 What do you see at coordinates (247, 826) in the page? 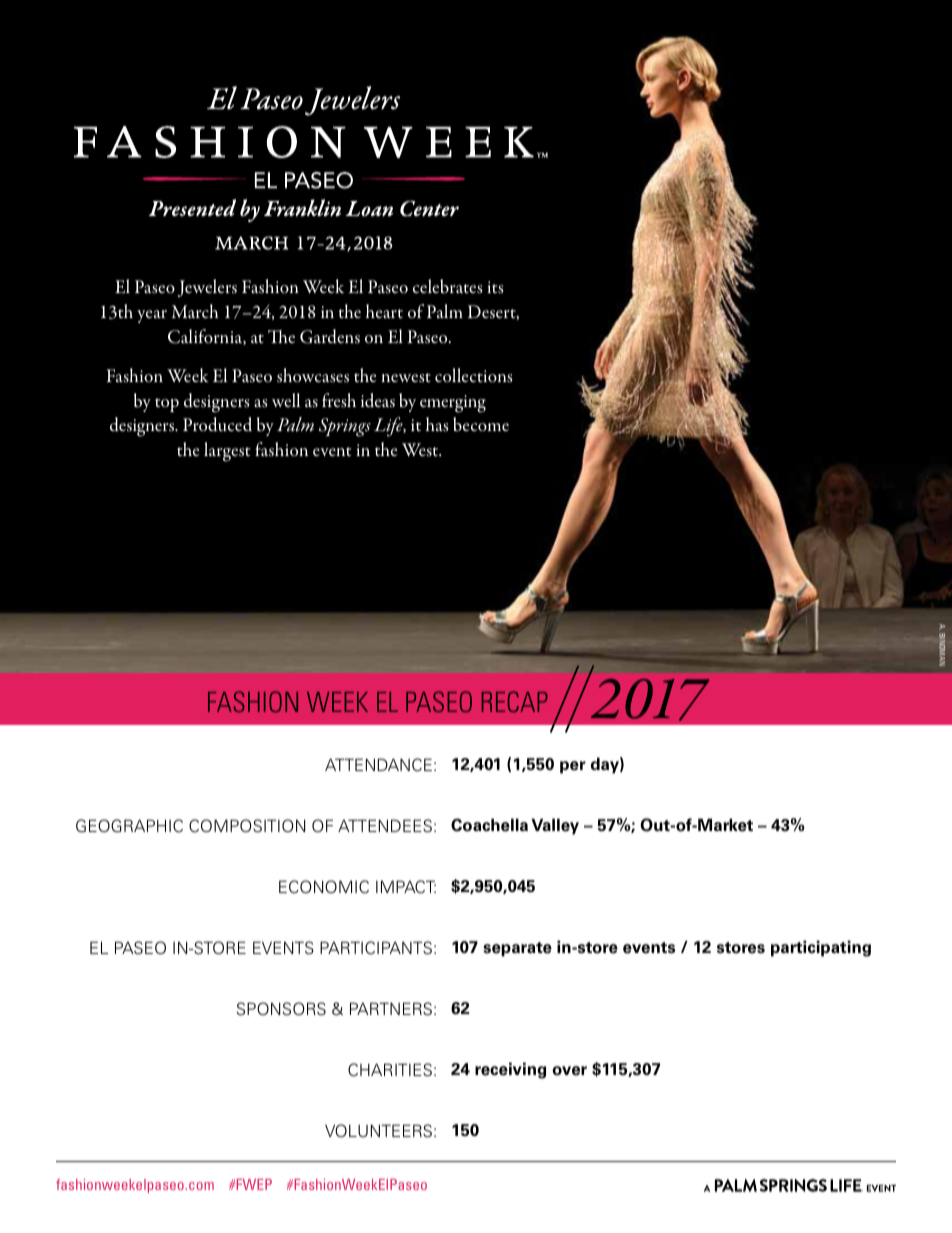
I see `COMPOSITION` at bounding box center [247, 826].
